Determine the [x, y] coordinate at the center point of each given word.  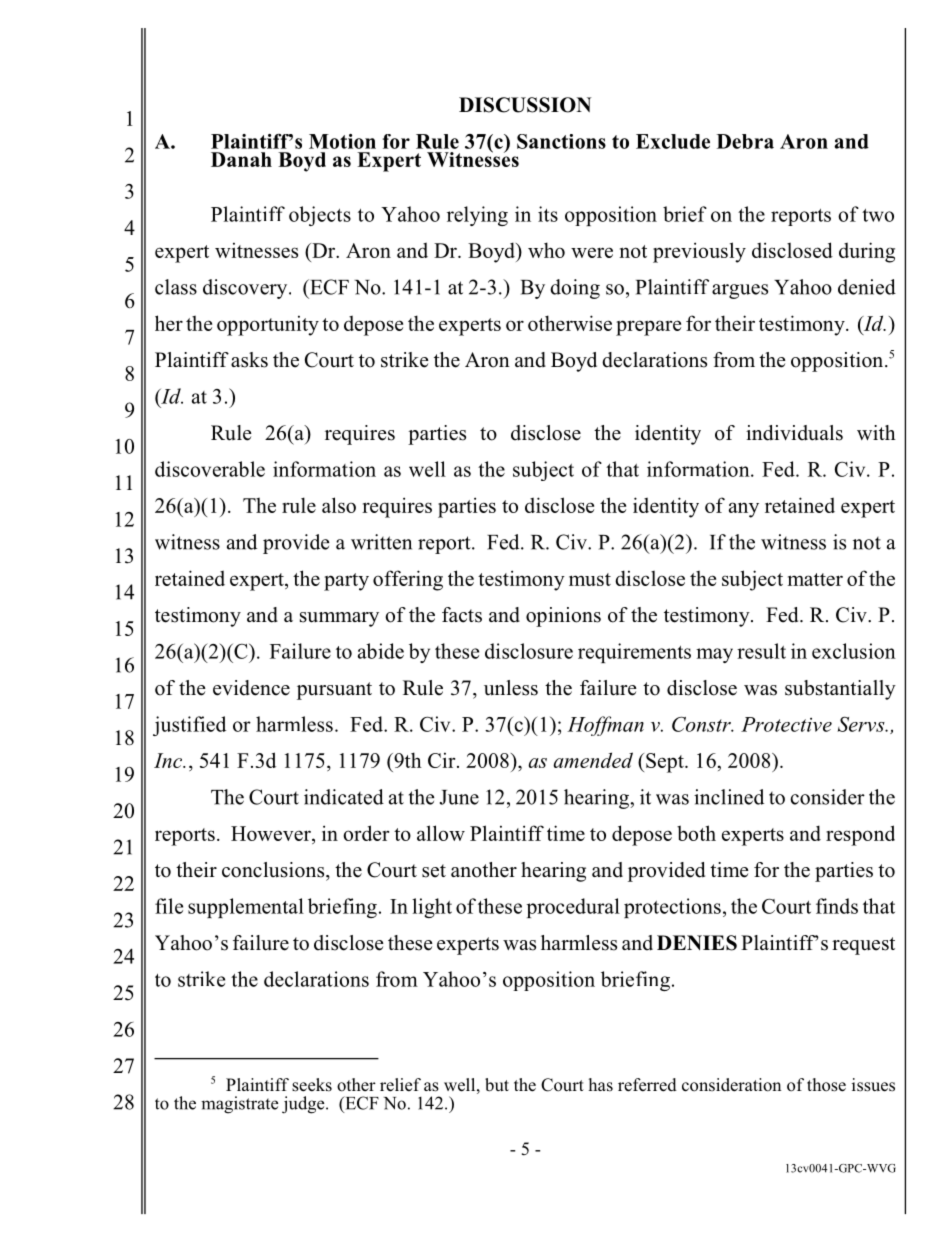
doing [575, 289]
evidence [251, 688]
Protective [786, 724]
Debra [745, 141]
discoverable [210, 469]
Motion [342, 141]
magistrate [239, 1105]
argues [740, 291]
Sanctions [561, 141]
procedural [573, 908]
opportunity [268, 326]
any [744, 510]
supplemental [246, 908]
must [590, 579]
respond [860, 835]
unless [511, 688]
